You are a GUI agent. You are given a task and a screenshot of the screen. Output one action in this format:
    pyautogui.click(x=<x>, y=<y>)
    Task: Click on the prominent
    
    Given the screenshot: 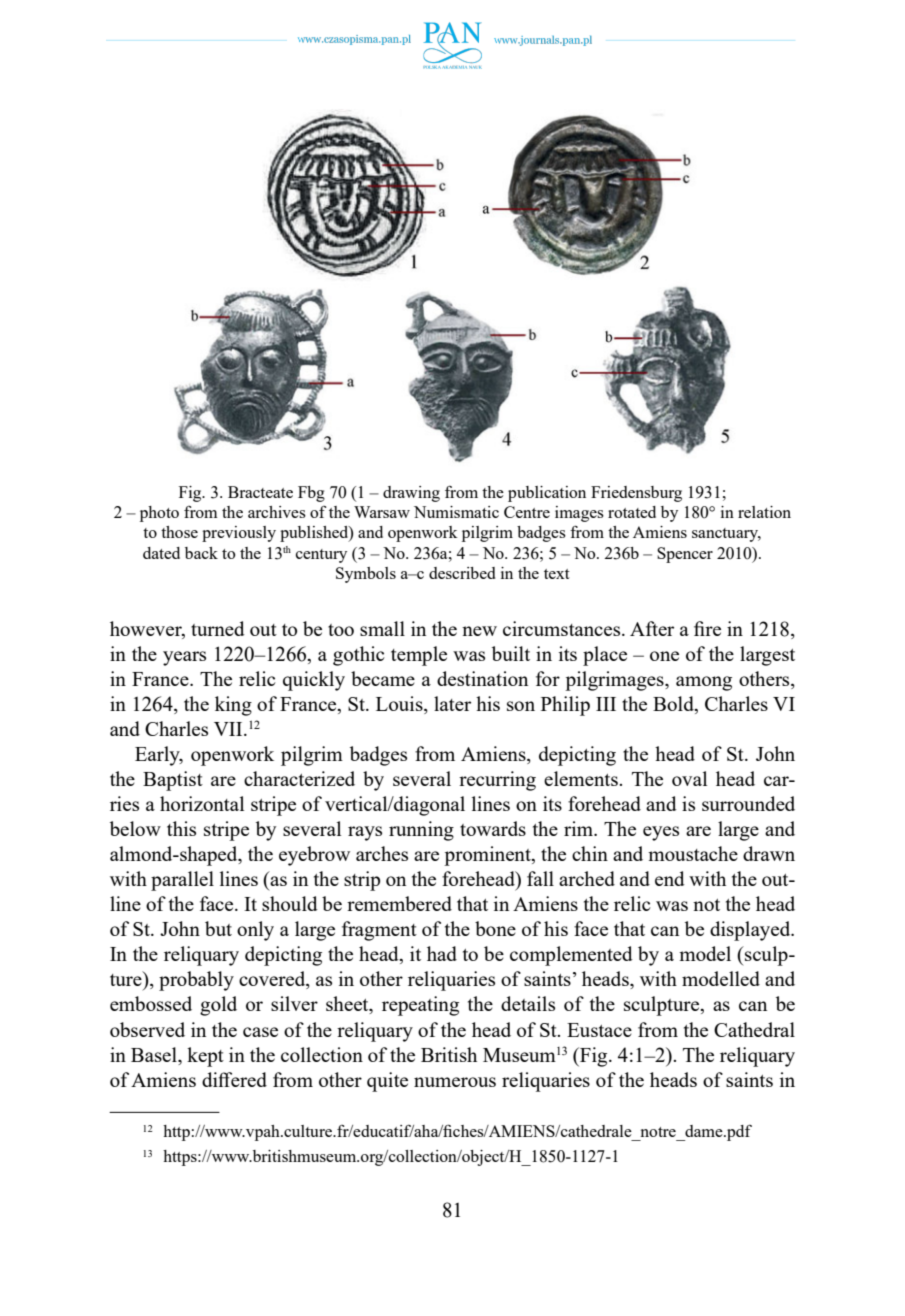 What is the action you would take?
    pyautogui.click(x=488, y=856)
